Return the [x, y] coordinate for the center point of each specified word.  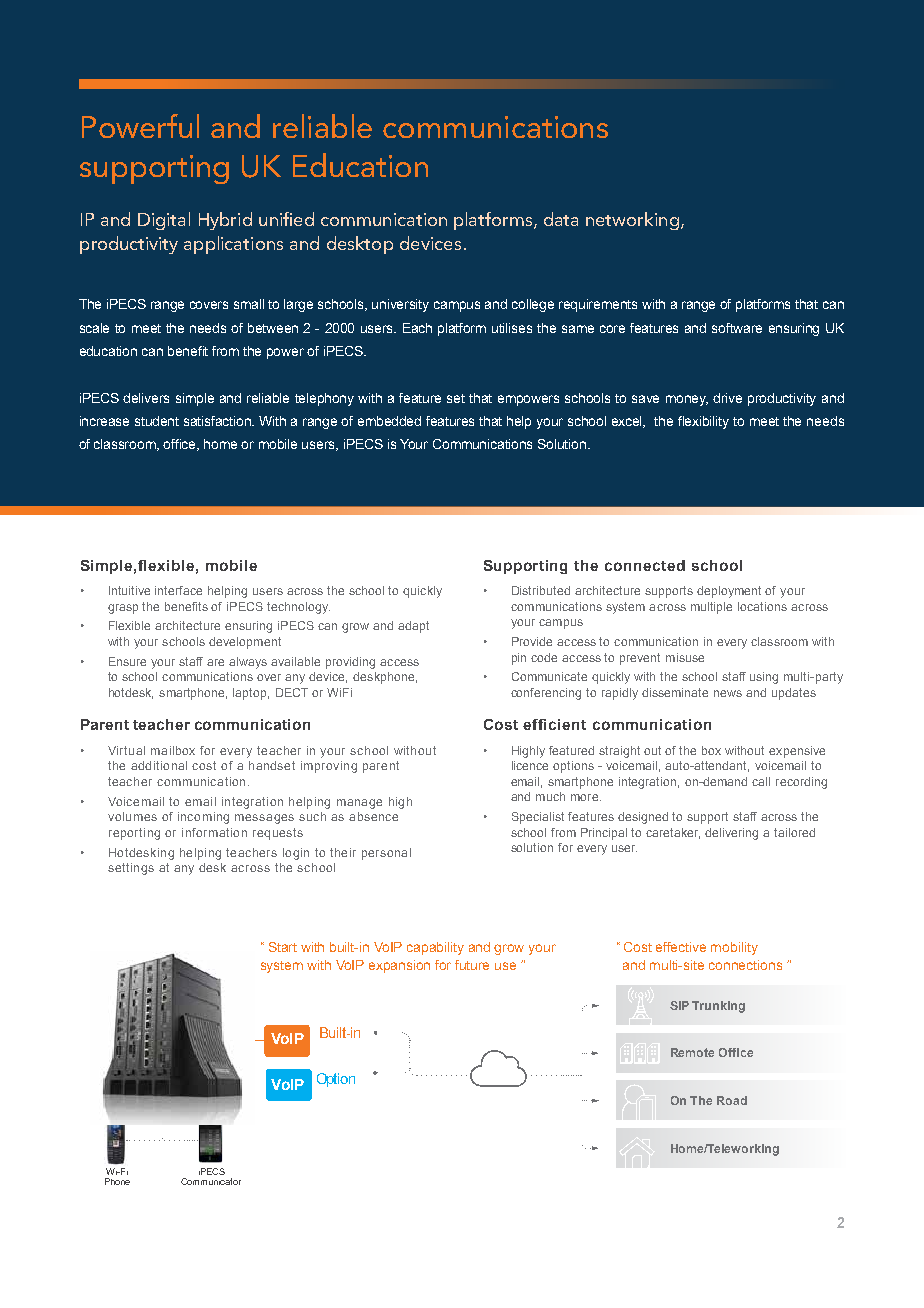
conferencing [546, 694]
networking [632, 221]
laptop [251, 694]
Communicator [211, 1181]
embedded [389, 421]
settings [131, 869]
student [157, 421]
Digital [164, 221]
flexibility [703, 422]
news [728, 693]
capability [435, 948]
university [400, 305]
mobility [734, 948]
